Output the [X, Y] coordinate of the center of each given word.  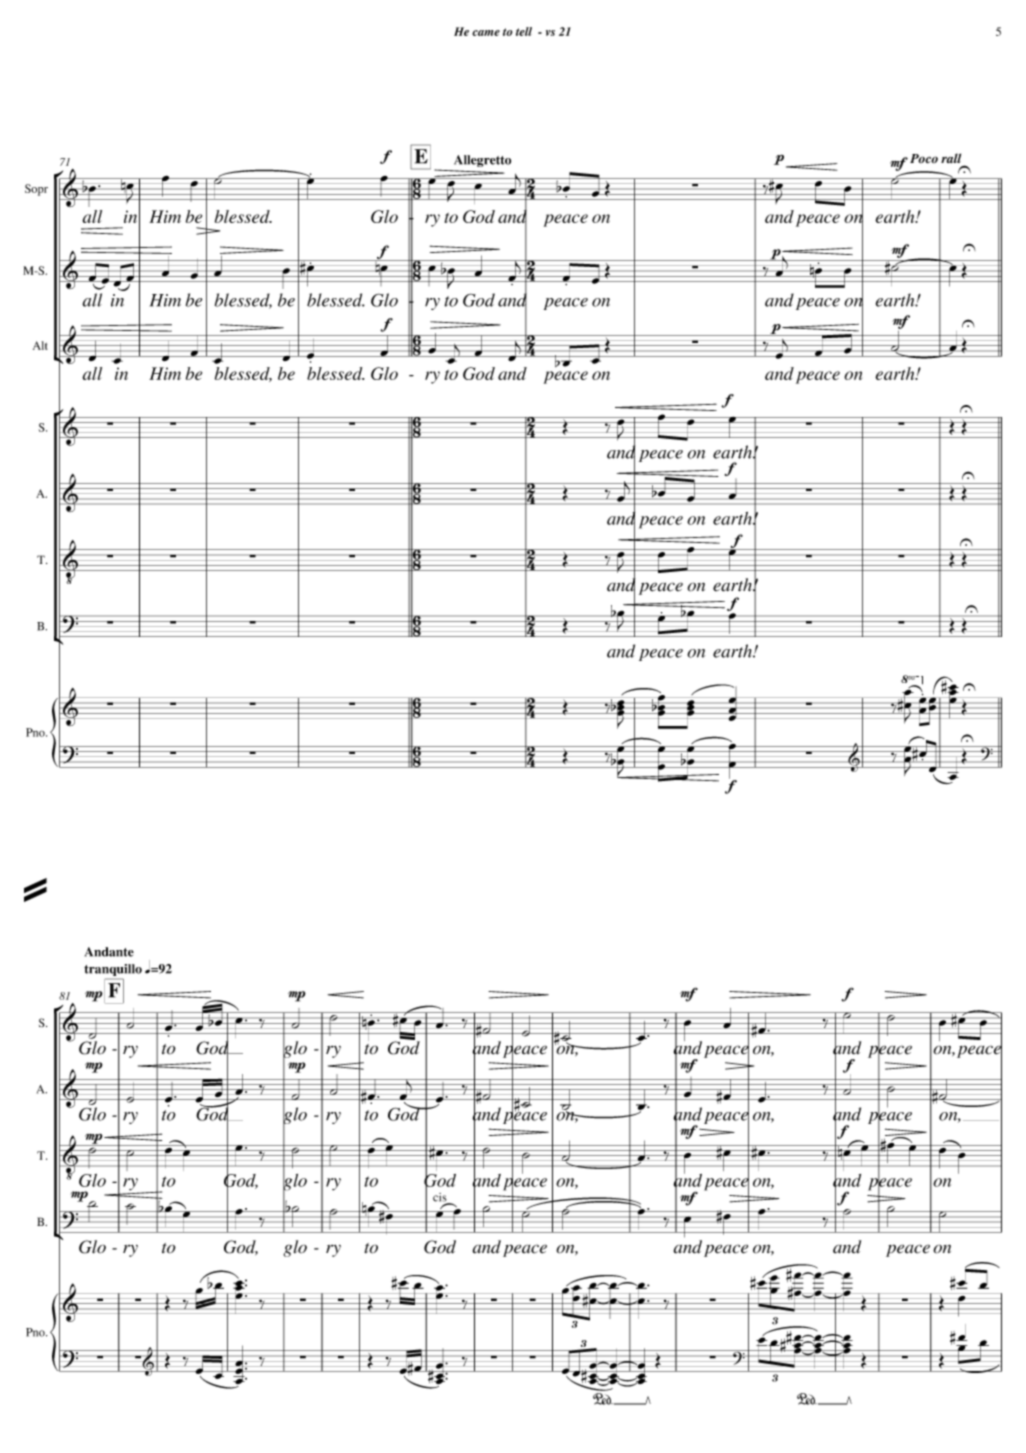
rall [951, 158]
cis [441, 1198]
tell [524, 31]
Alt [40, 345]
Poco [924, 158]
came [486, 33]
